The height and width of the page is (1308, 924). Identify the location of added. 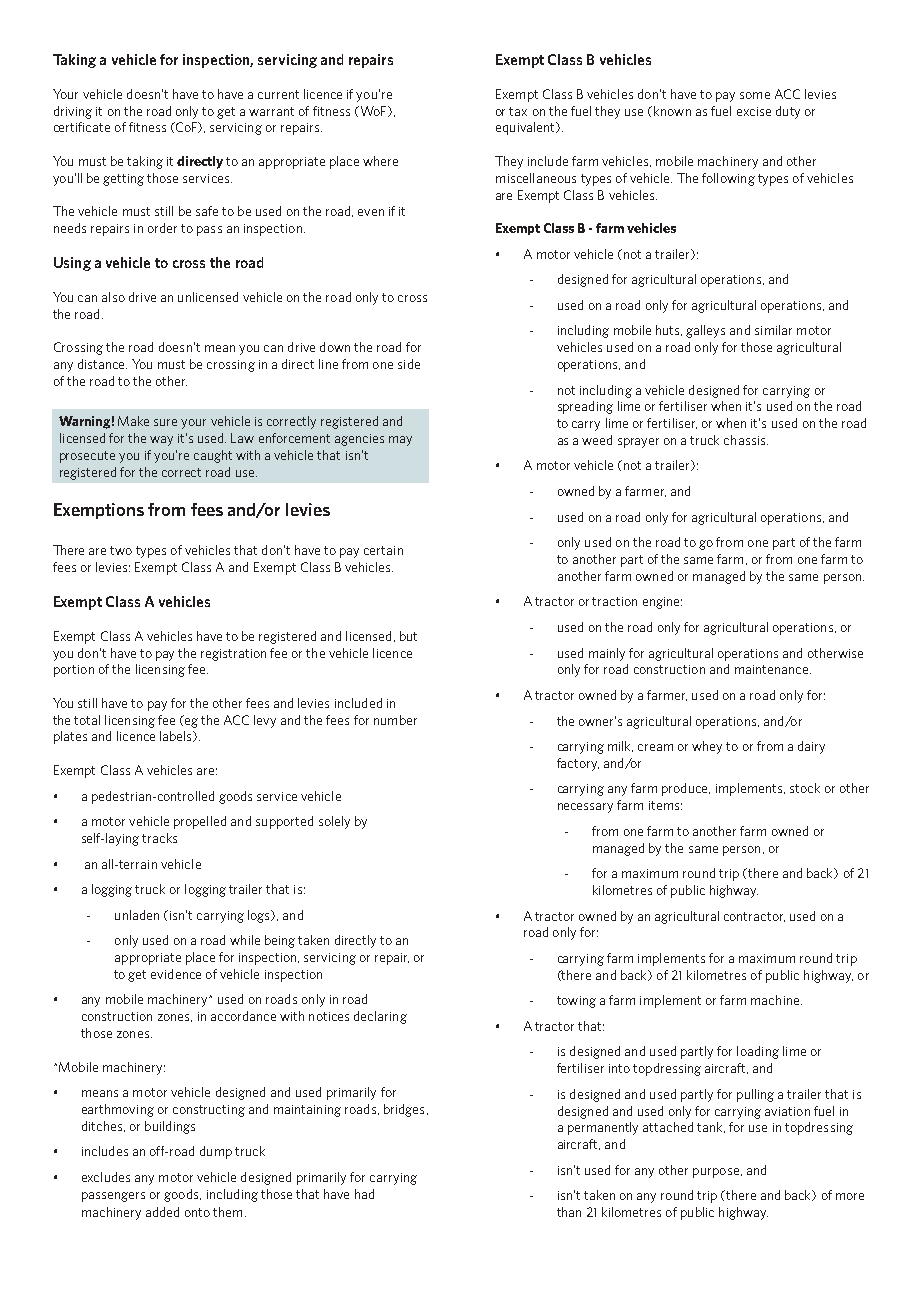
(162, 1212).
